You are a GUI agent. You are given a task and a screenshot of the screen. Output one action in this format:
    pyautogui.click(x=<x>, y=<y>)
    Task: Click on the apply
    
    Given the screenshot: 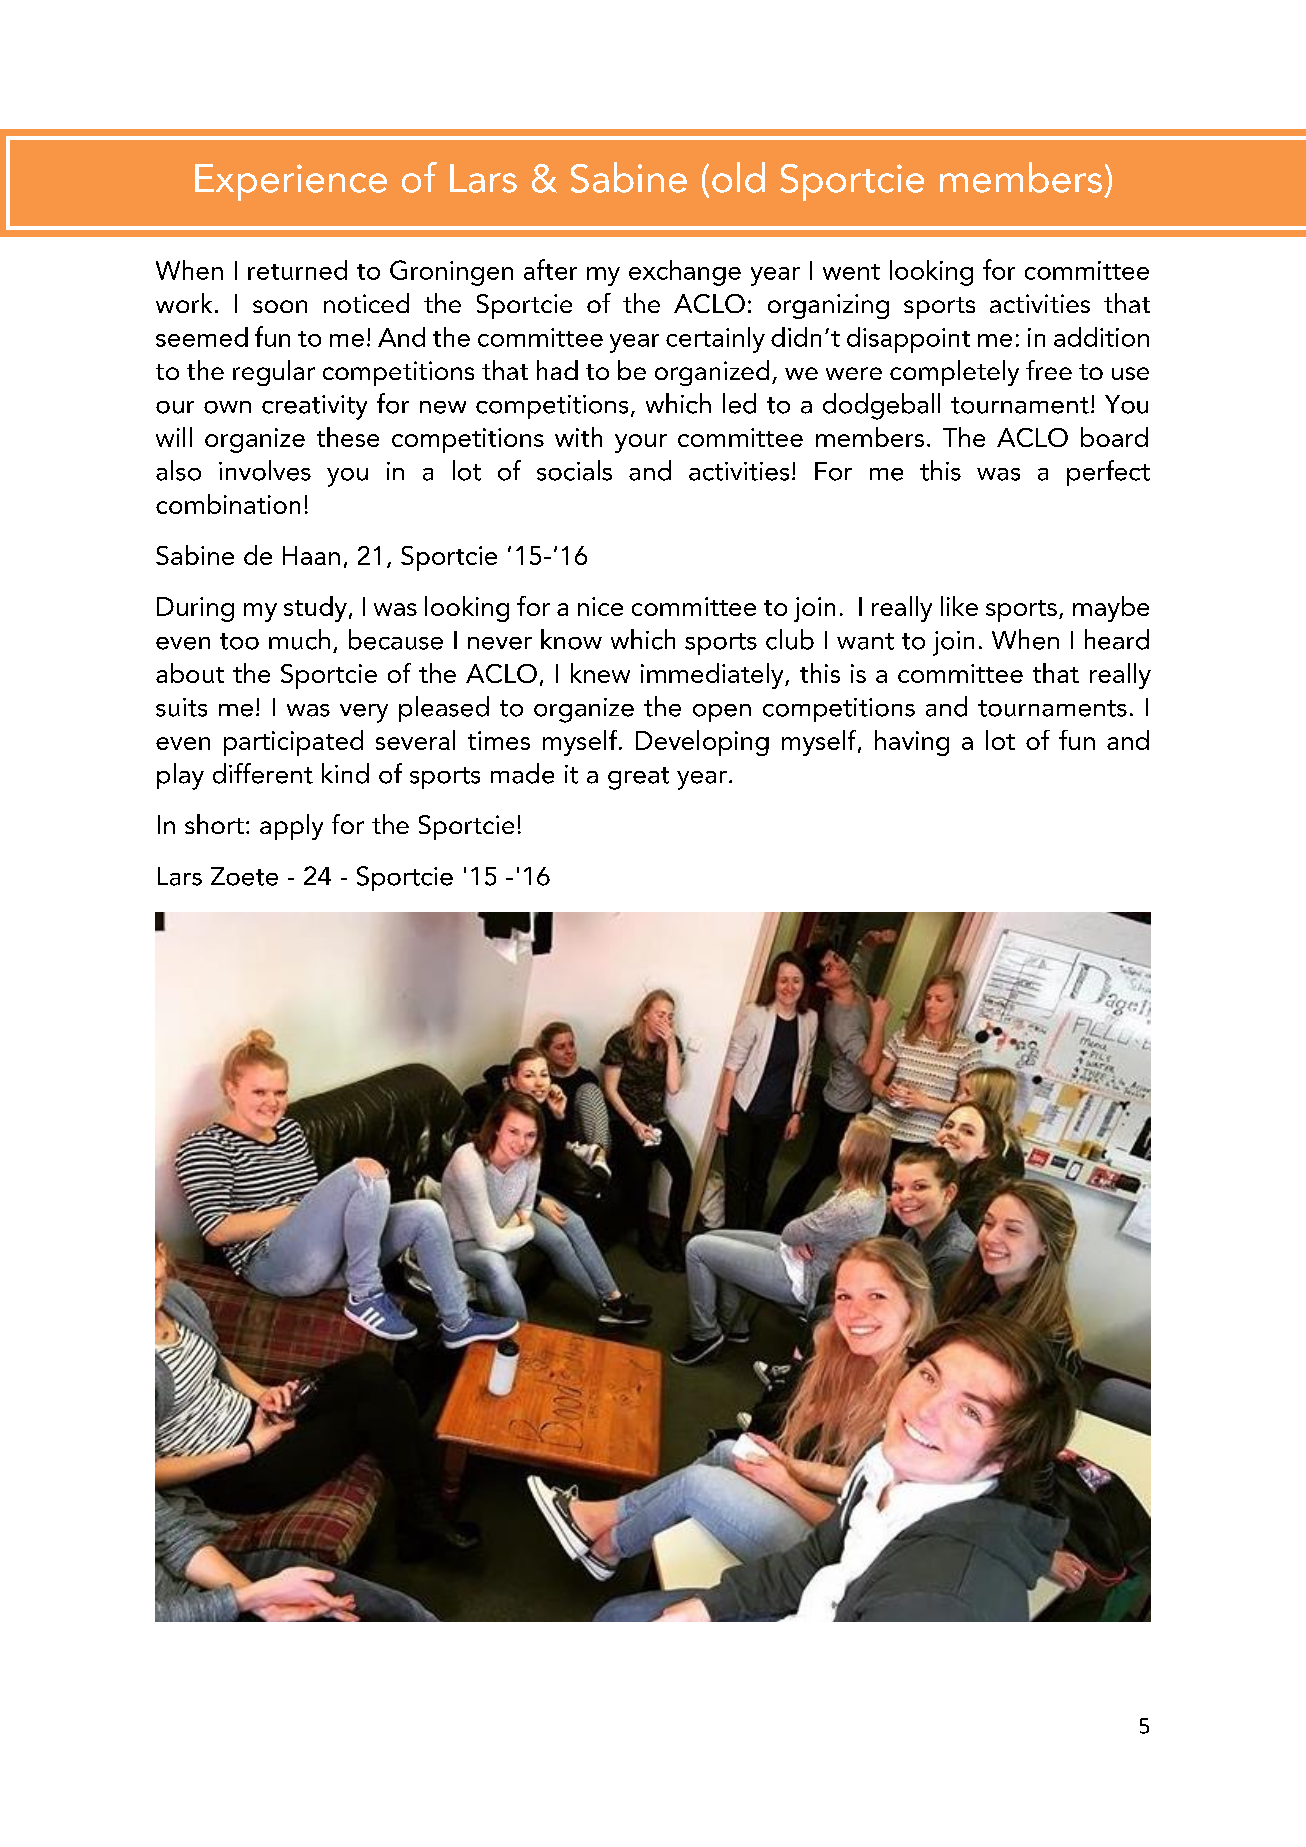 What is the action you would take?
    pyautogui.click(x=291, y=827)
